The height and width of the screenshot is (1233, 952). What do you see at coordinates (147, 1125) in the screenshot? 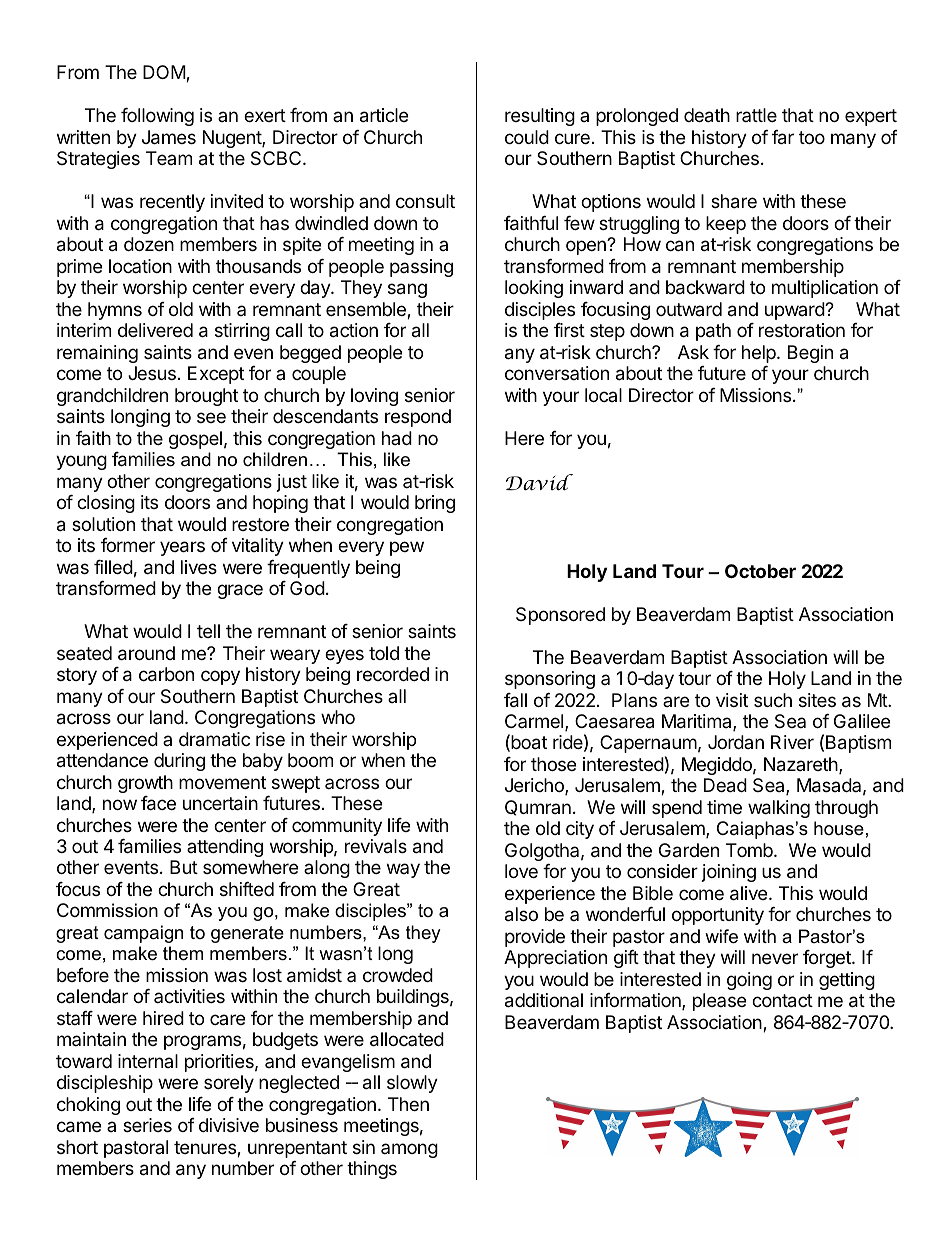
I see `series` at bounding box center [147, 1125].
